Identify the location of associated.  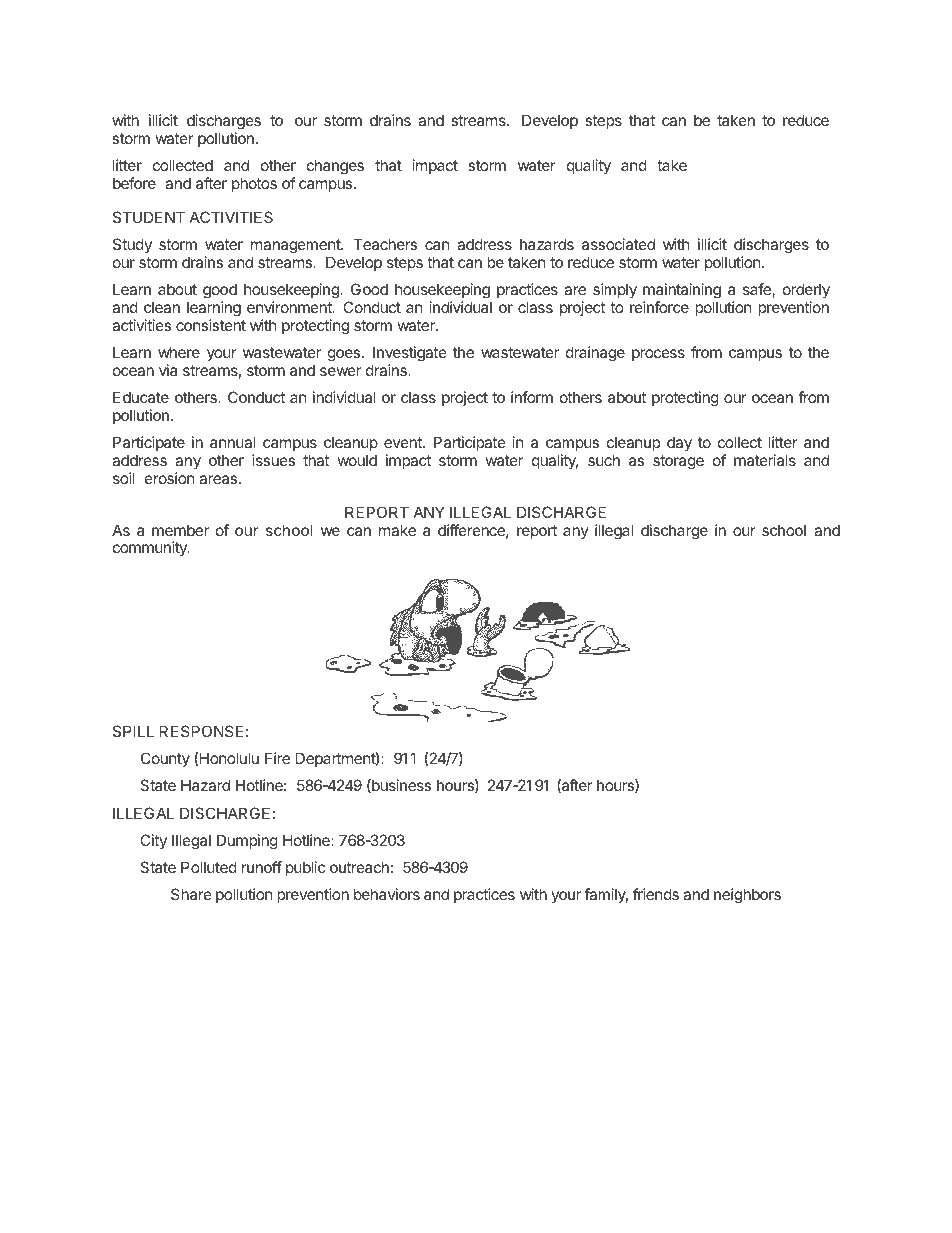
(618, 244).
